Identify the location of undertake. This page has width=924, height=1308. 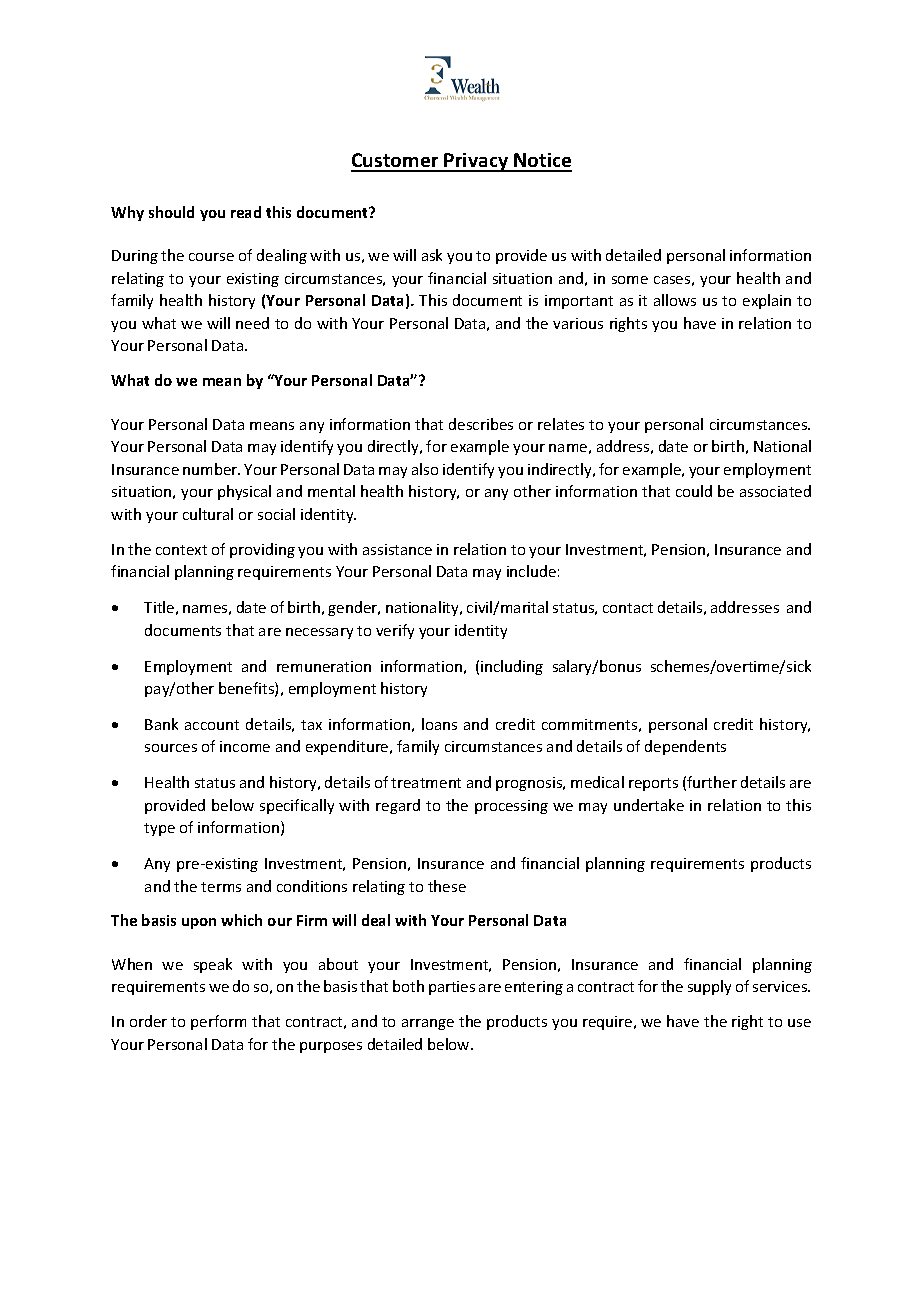
(649, 805).
